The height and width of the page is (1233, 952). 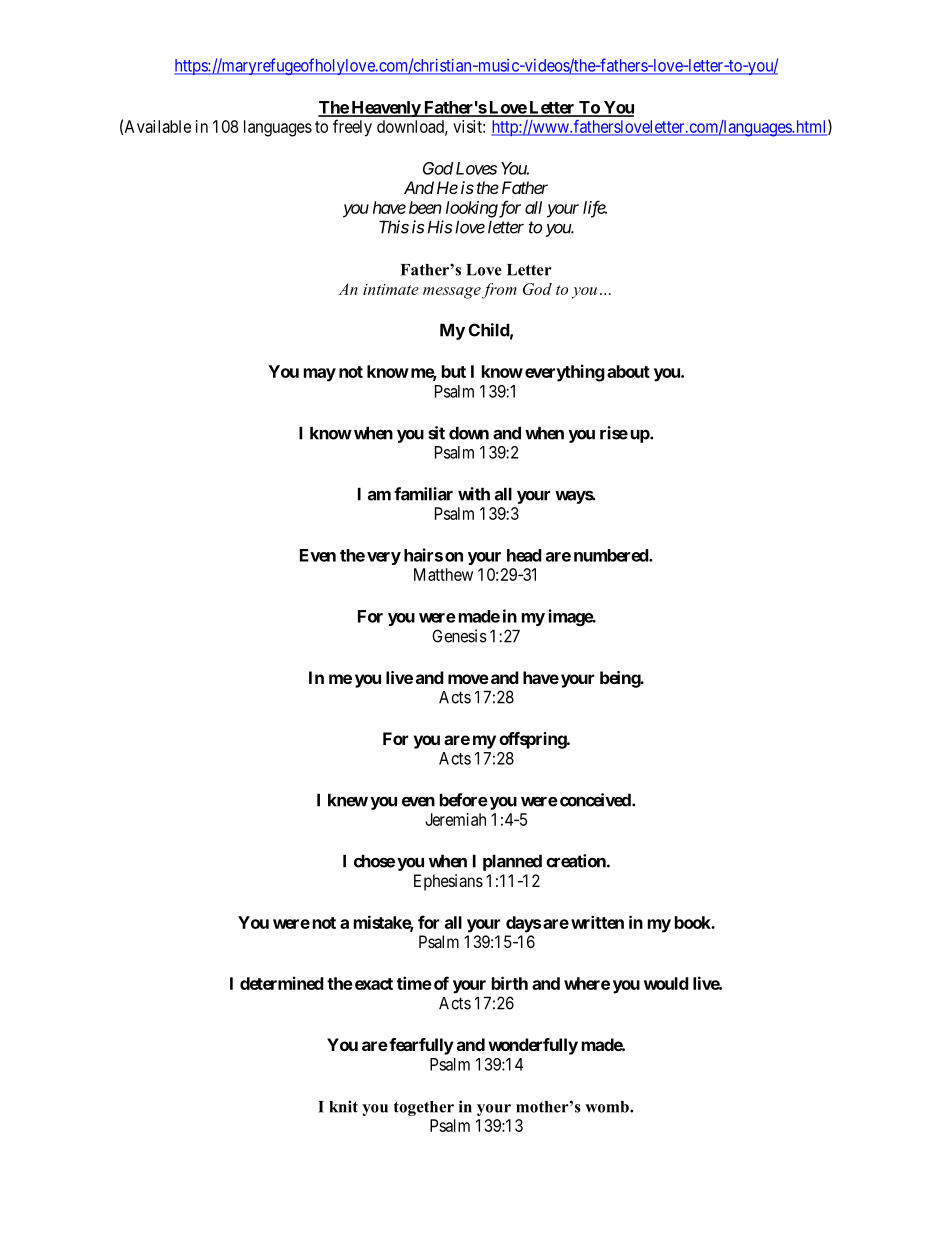 I want to click on Genesis, so click(x=459, y=636).
